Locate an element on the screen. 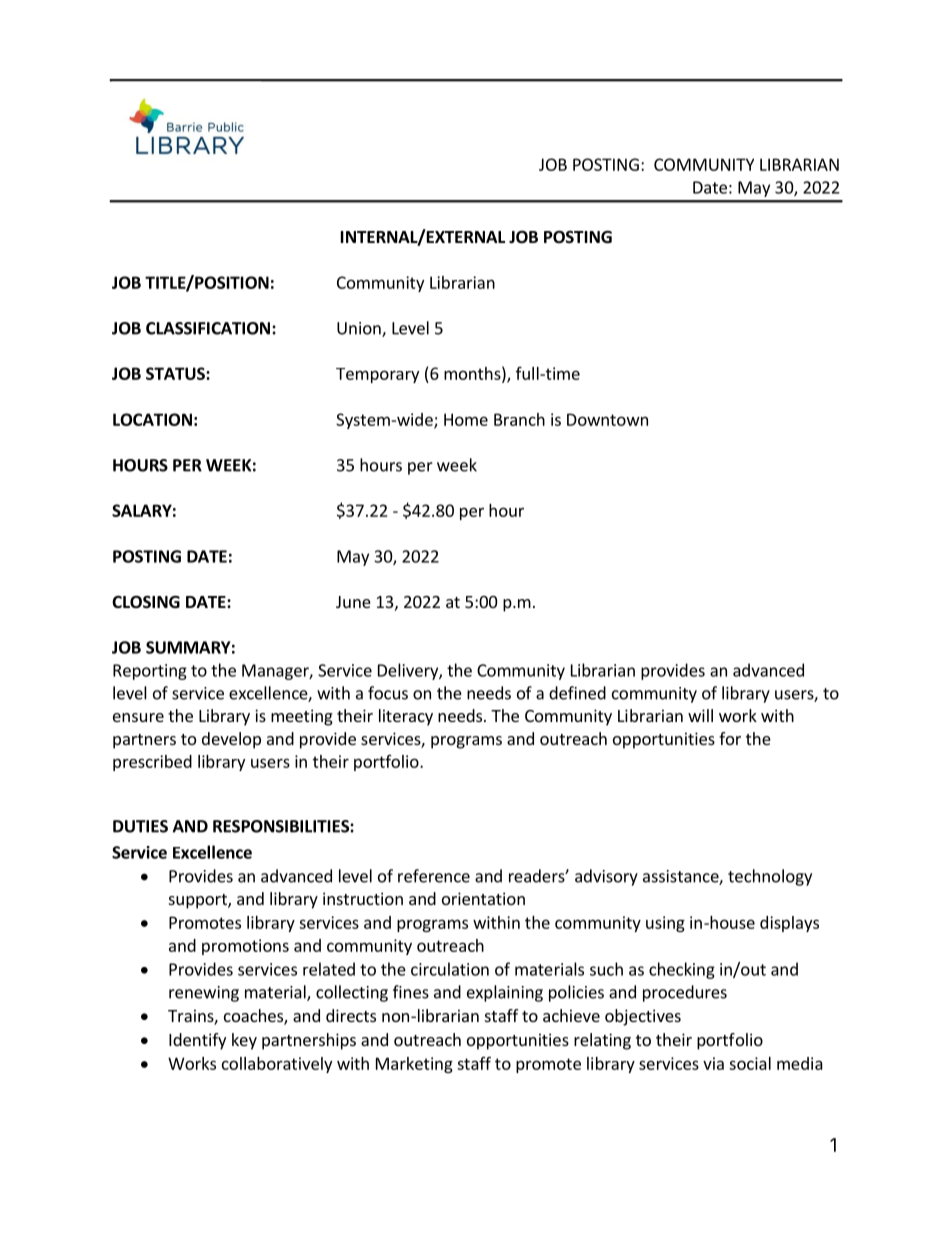 Image resolution: width=952 pixels, height=1233 pixels. Downtown is located at coordinates (607, 419).
